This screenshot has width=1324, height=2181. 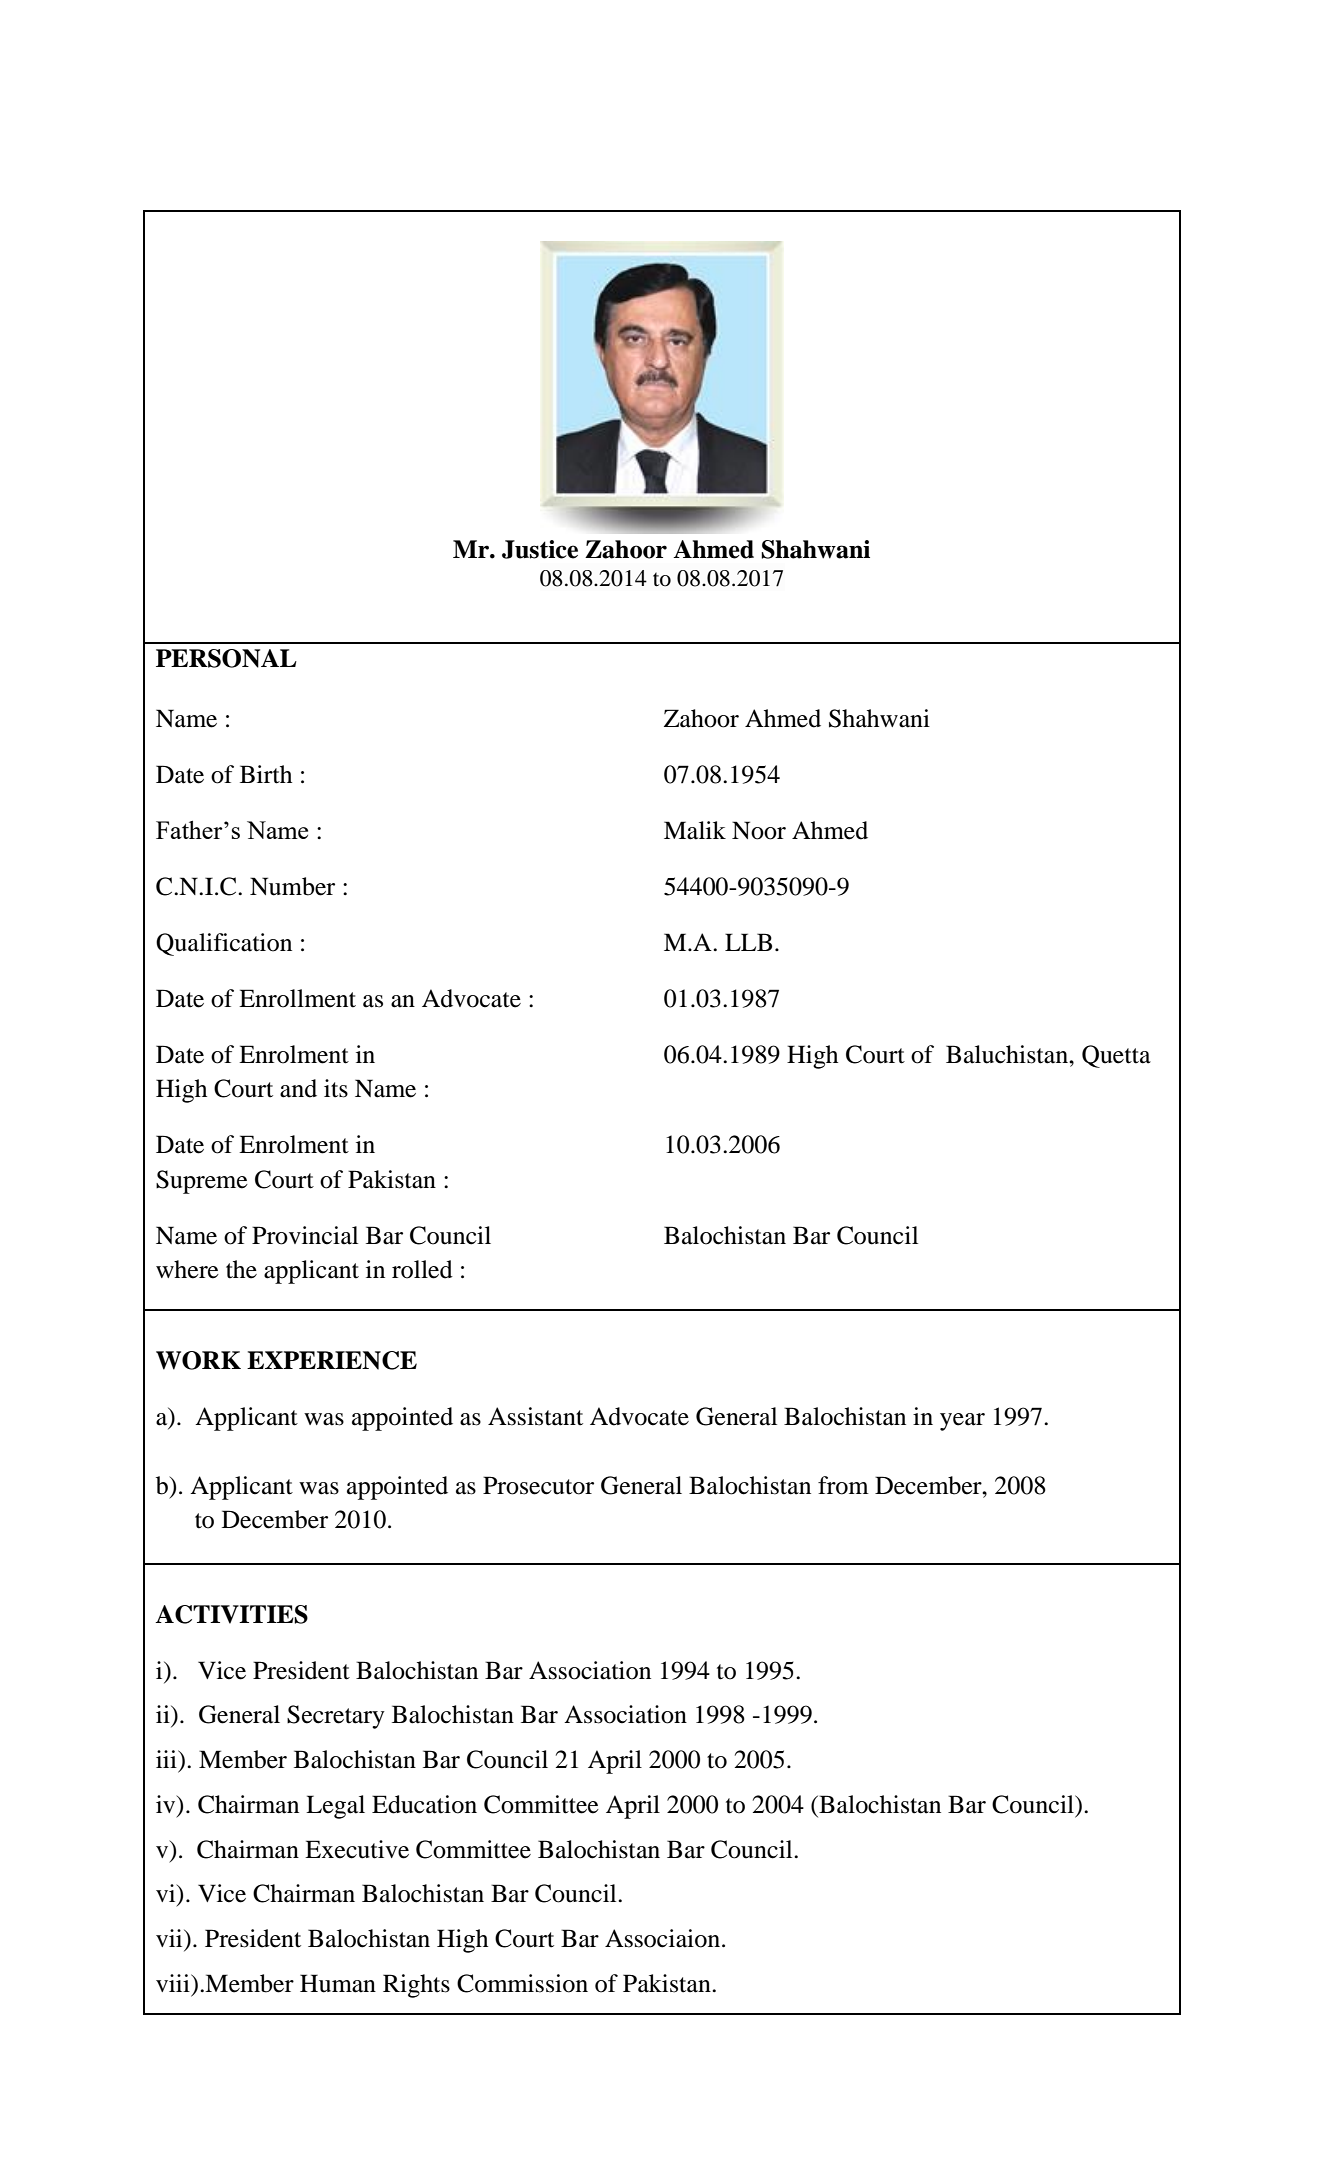 I want to click on ACTIVITIES, so click(x=231, y=1614).
